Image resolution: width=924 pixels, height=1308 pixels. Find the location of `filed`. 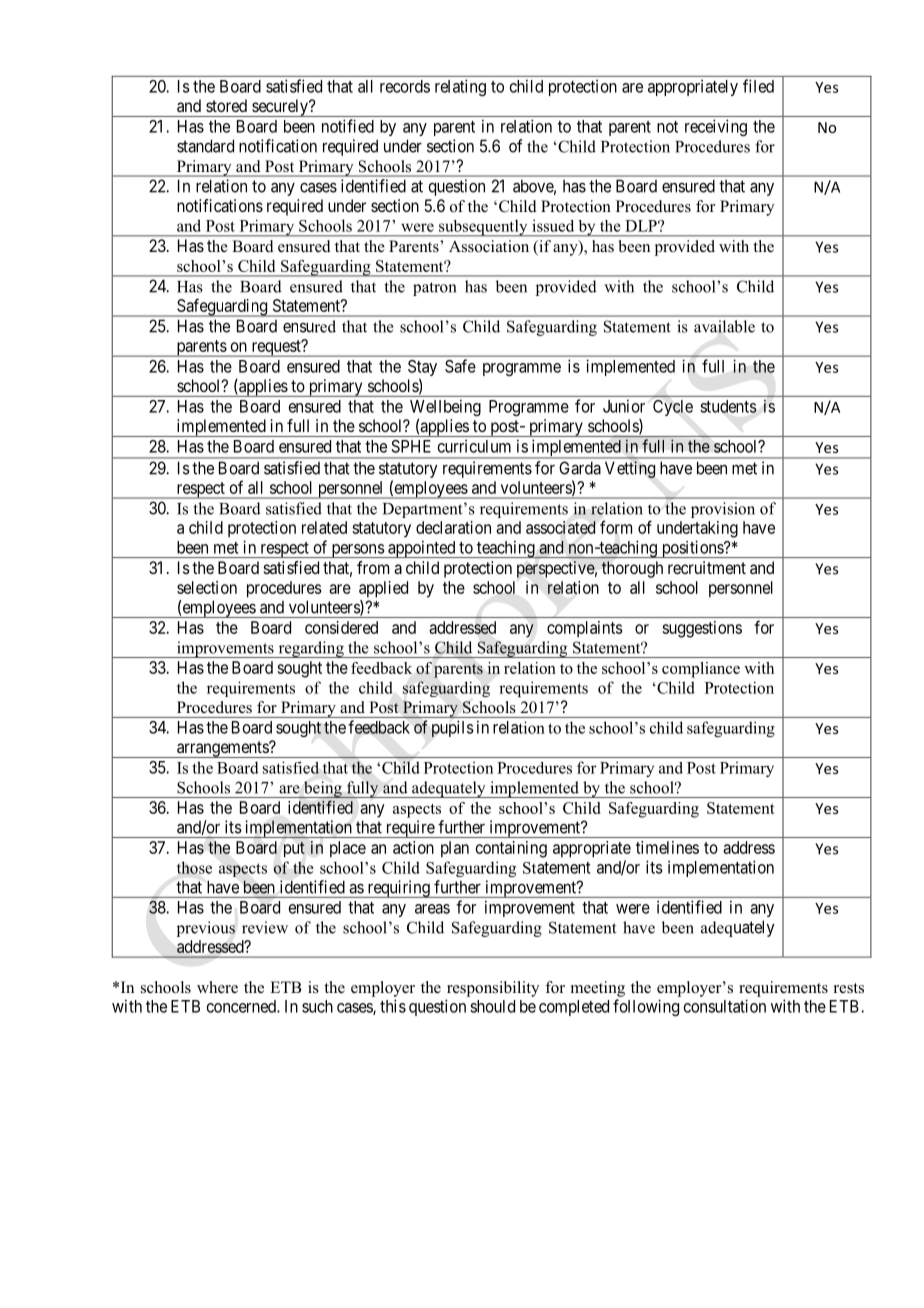

filed is located at coordinates (758, 86).
